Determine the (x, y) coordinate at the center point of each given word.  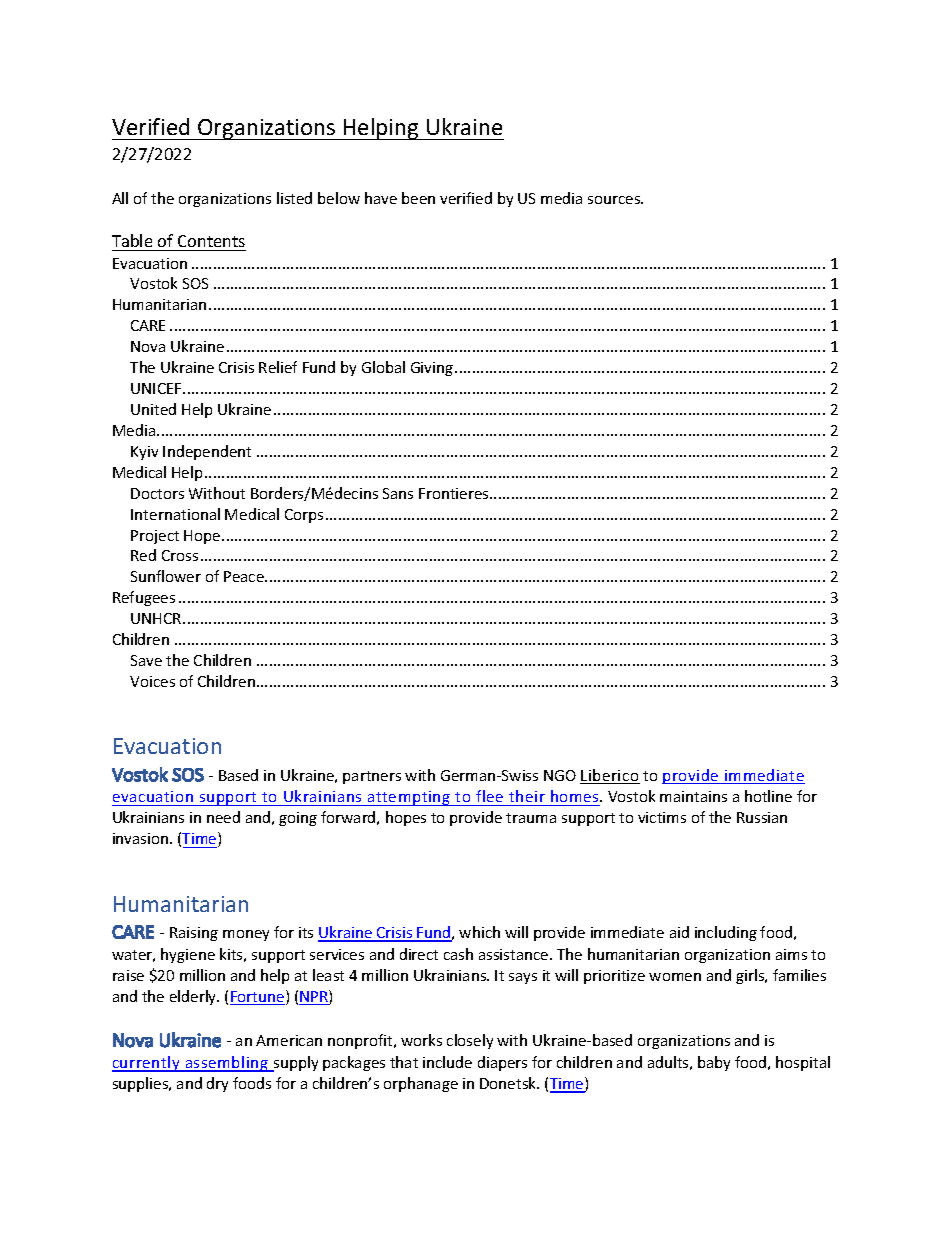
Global (383, 367)
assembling (226, 1064)
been (418, 198)
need (223, 817)
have (381, 198)
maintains (693, 796)
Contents (211, 241)
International (175, 514)
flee (490, 798)
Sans (398, 493)
